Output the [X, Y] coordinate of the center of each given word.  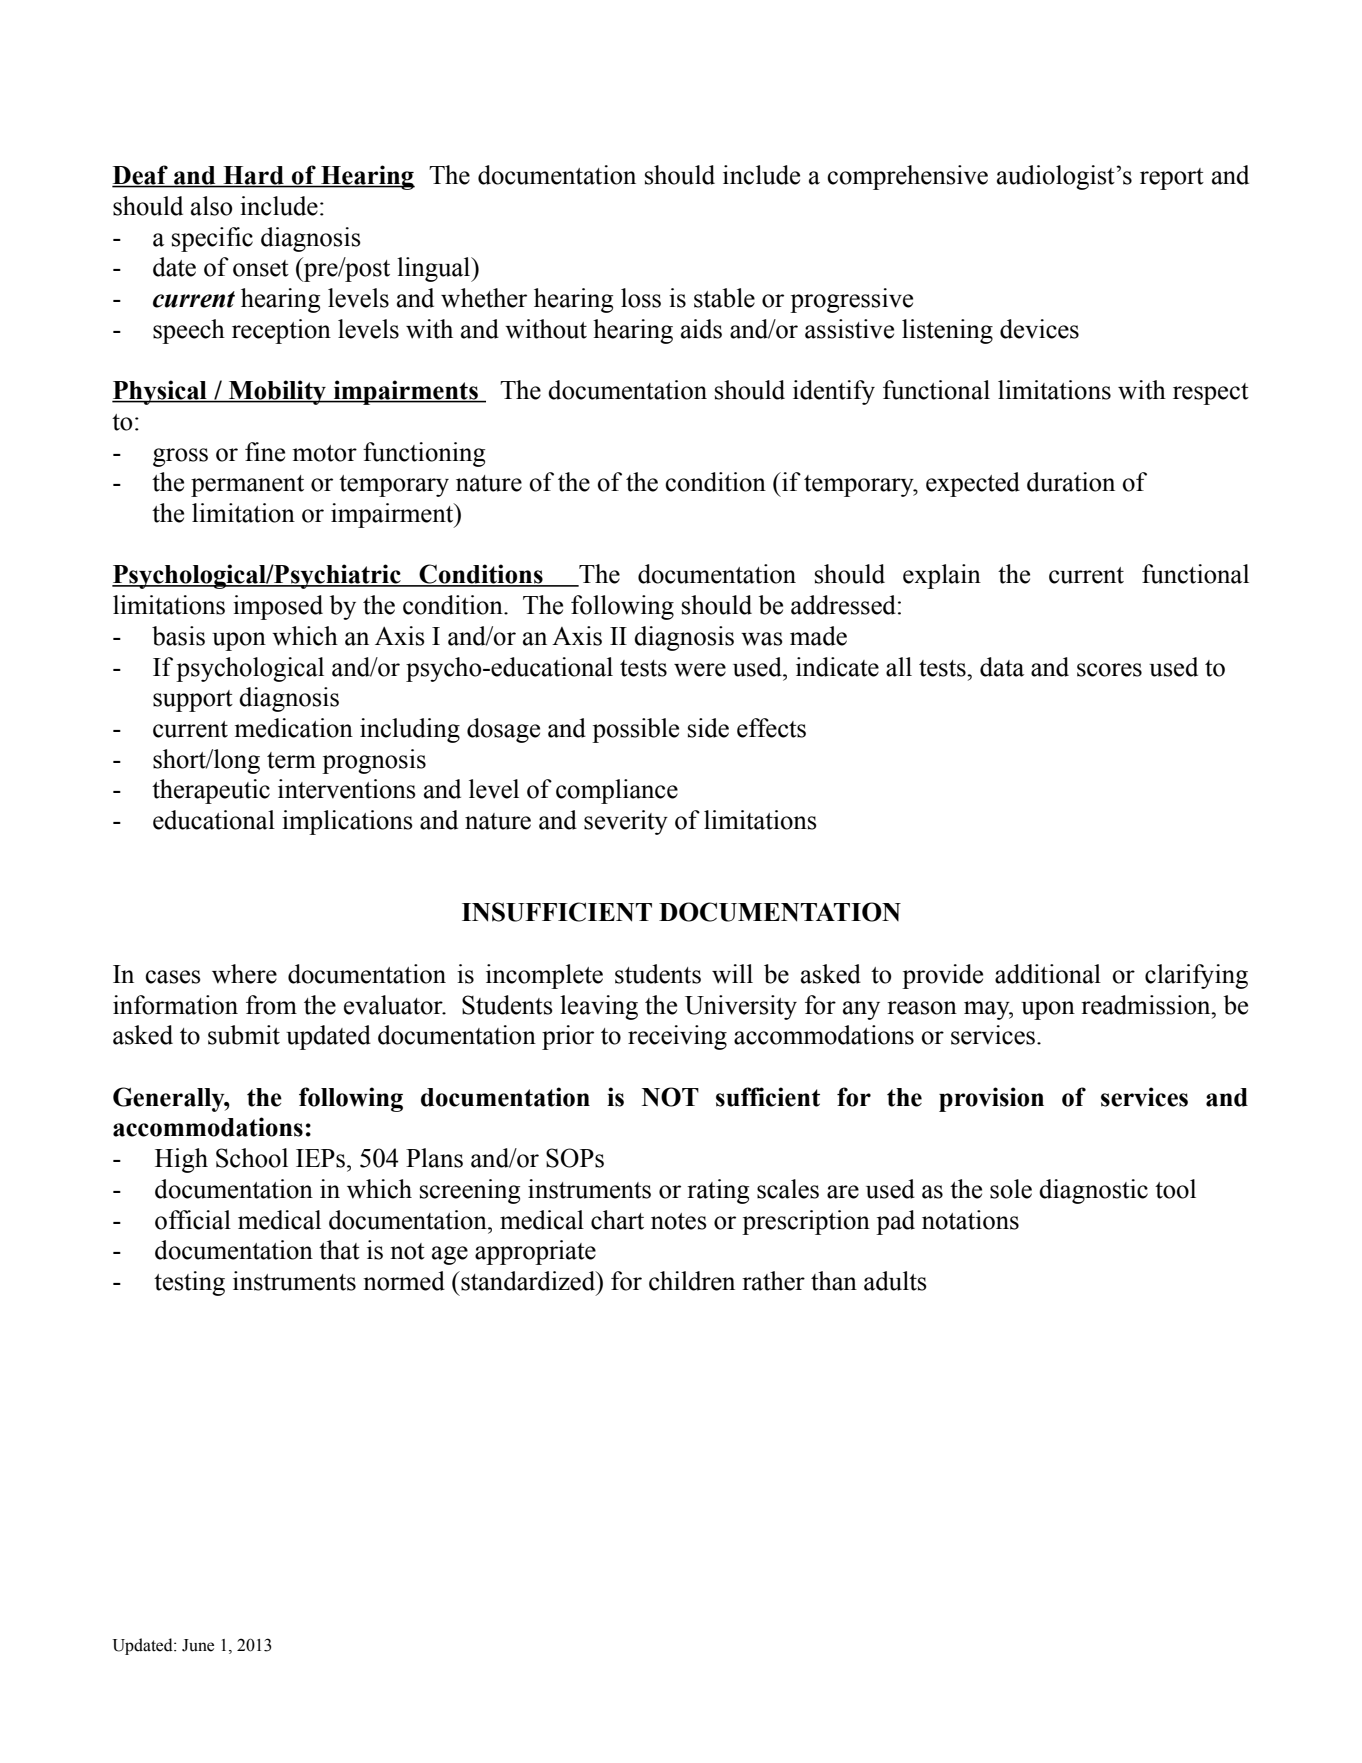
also [212, 206]
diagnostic [1093, 1191]
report [1172, 179]
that [339, 1250]
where [244, 974]
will [732, 974]
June [198, 1645]
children [692, 1281]
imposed [278, 607]
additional [1048, 974]
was [762, 639]
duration [1071, 482]
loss [641, 298]
